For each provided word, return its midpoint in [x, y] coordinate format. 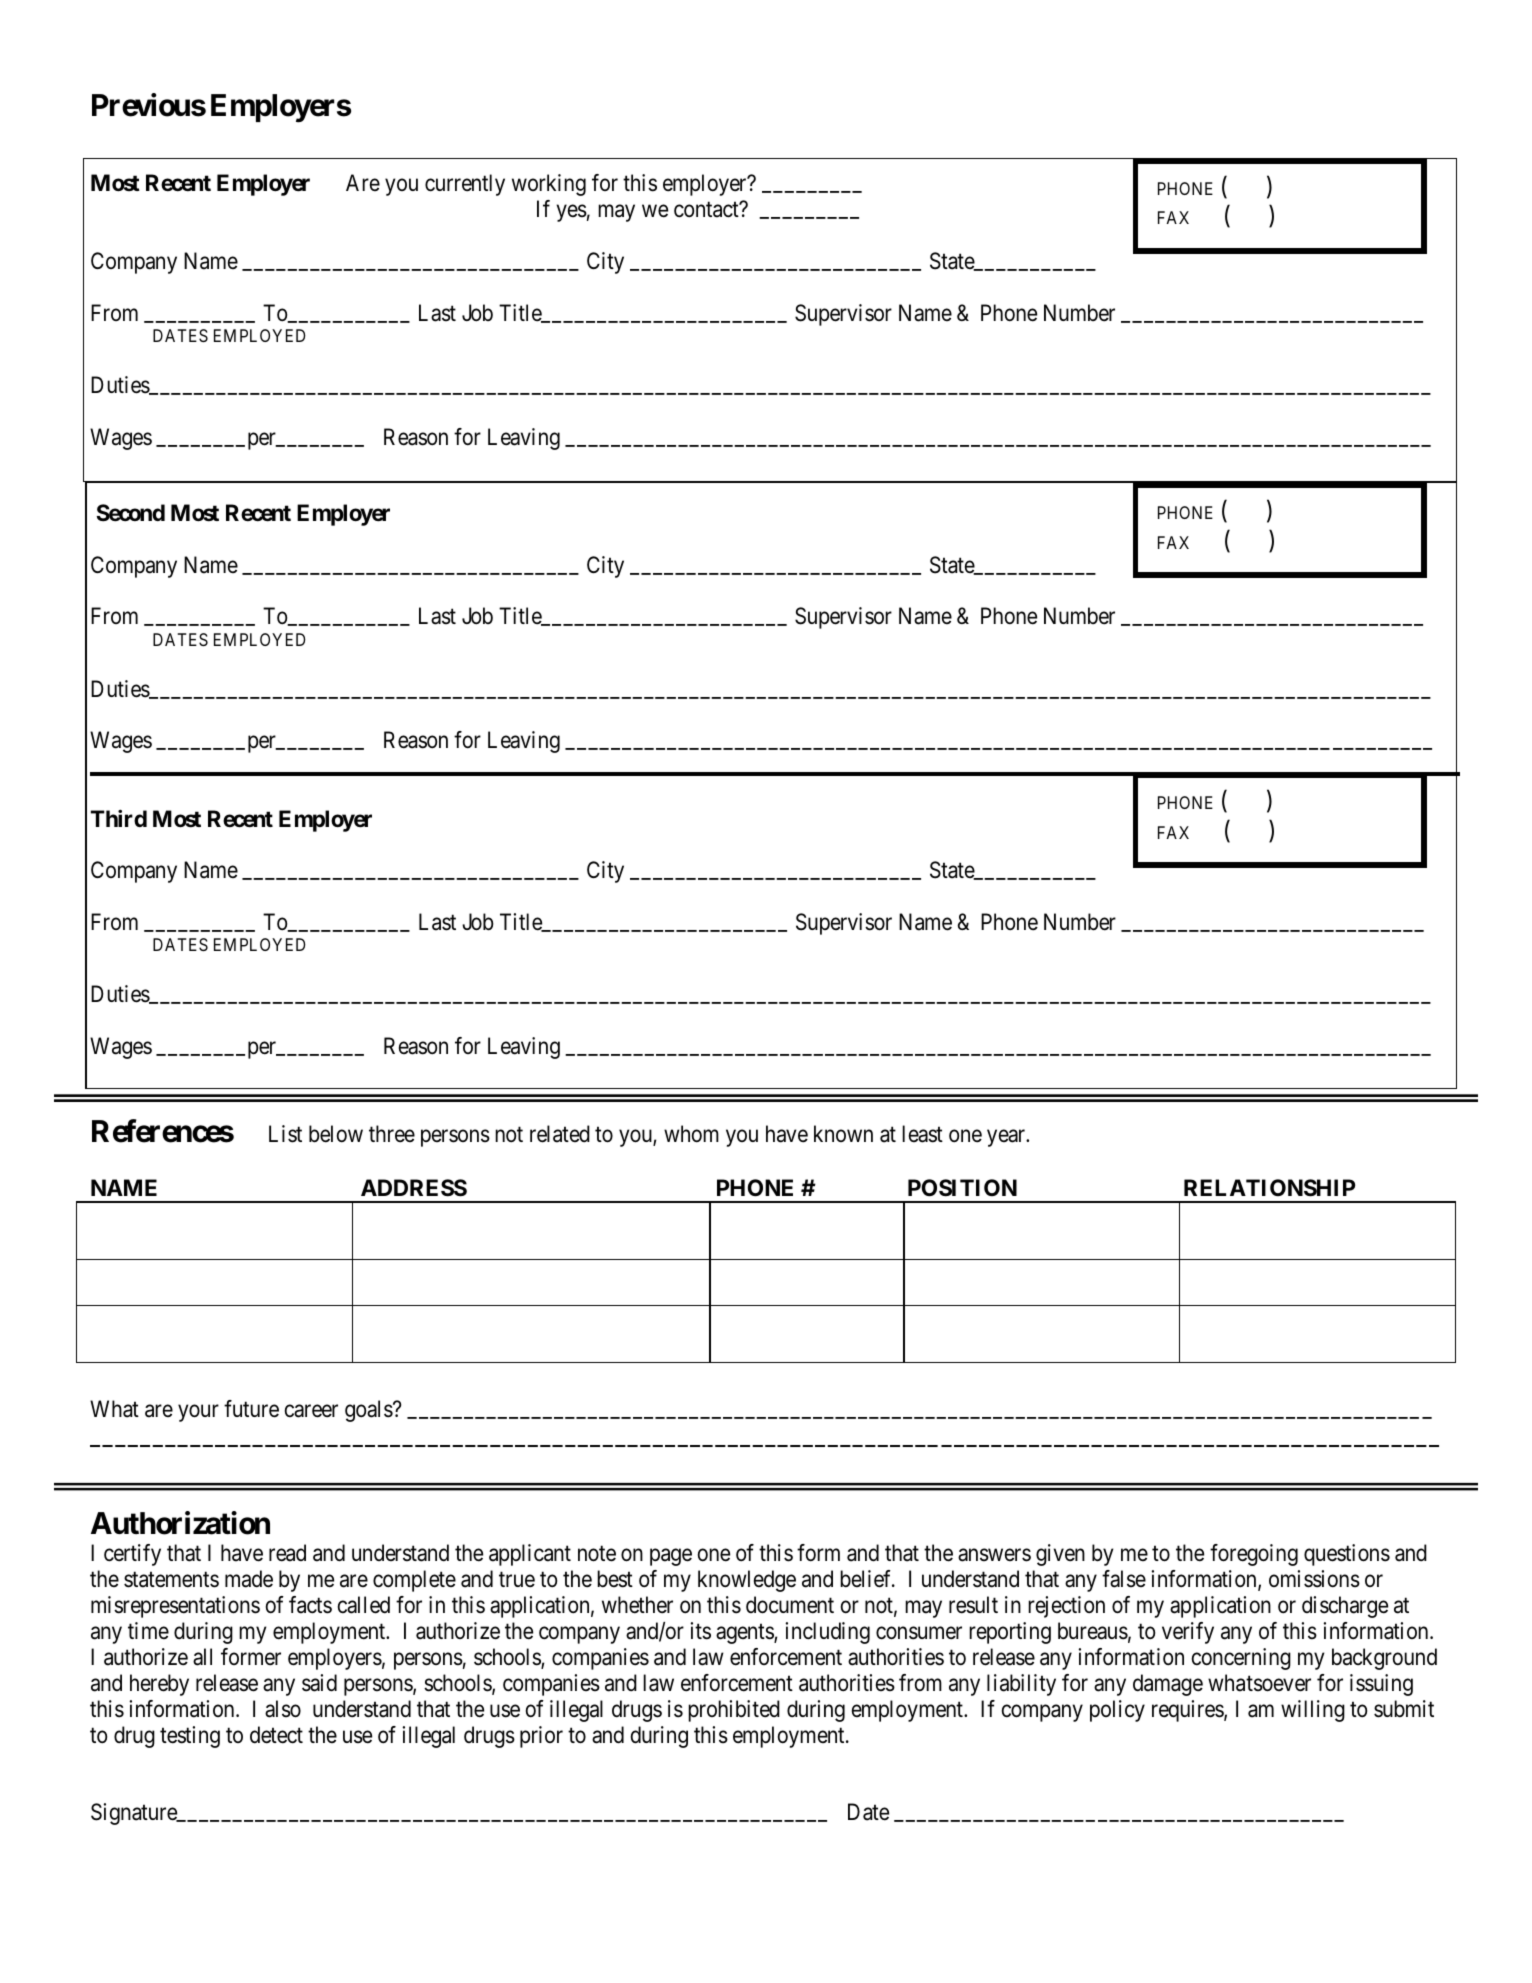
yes [571, 213]
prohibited [734, 1711]
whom [691, 1134]
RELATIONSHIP [1269, 1188]
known [843, 1133]
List [285, 1134]
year [1007, 1138]
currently [465, 185]
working [549, 185]
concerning [1241, 1659]
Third [119, 818]
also [283, 1709]
